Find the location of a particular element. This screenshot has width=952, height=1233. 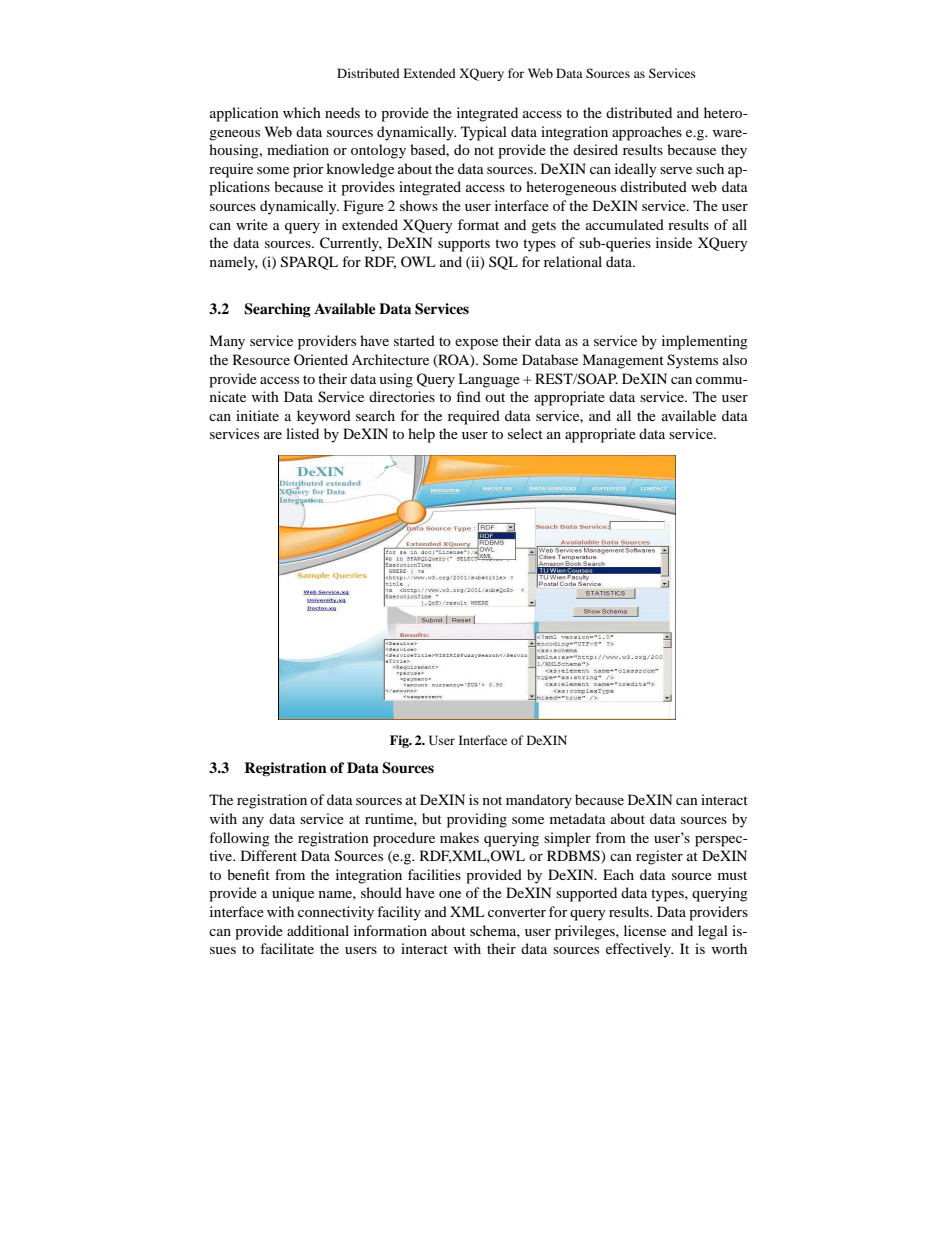

register is located at coordinates (659, 857).
